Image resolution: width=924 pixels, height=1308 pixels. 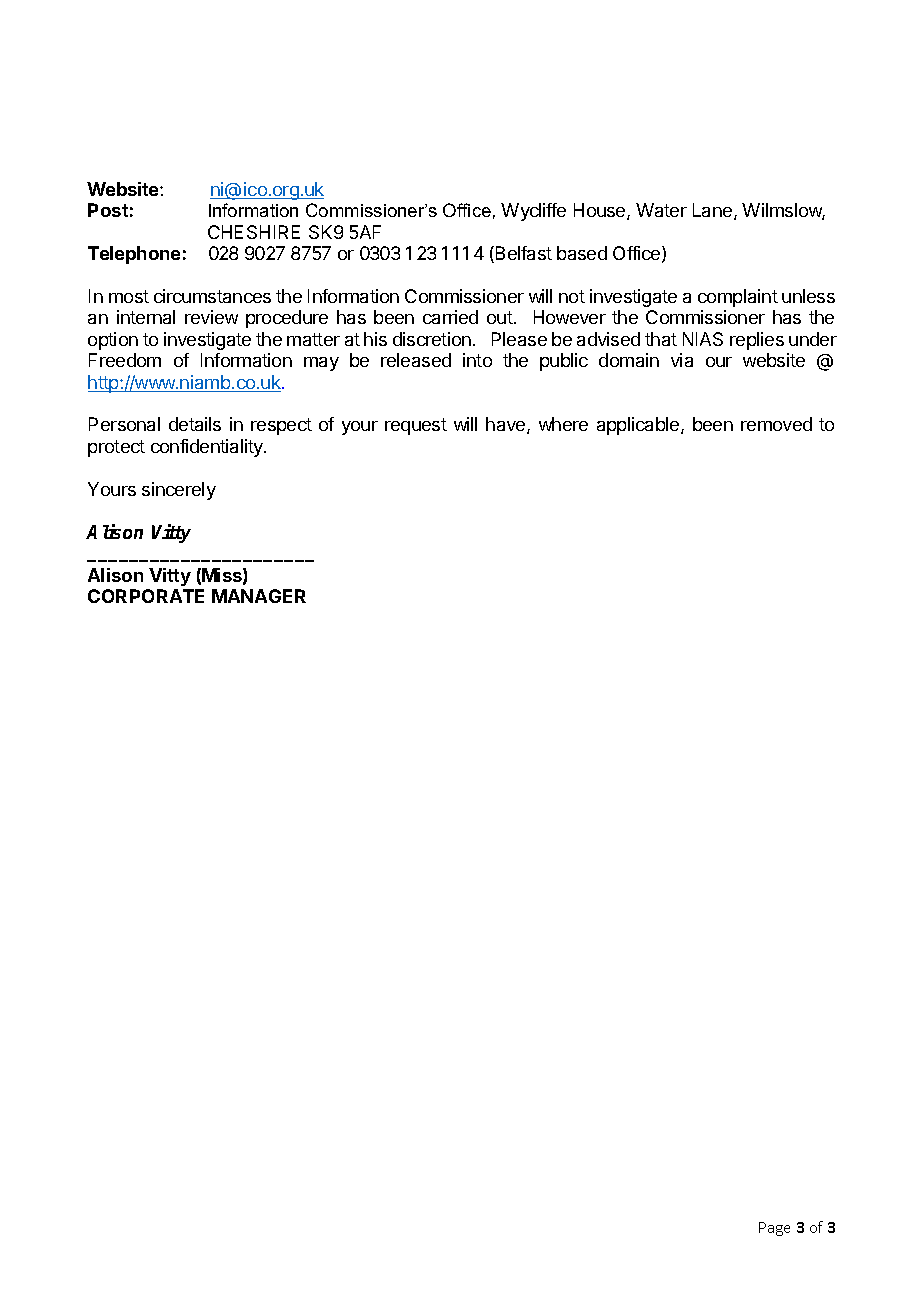 I want to click on Telephone, so click(x=134, y=255).
